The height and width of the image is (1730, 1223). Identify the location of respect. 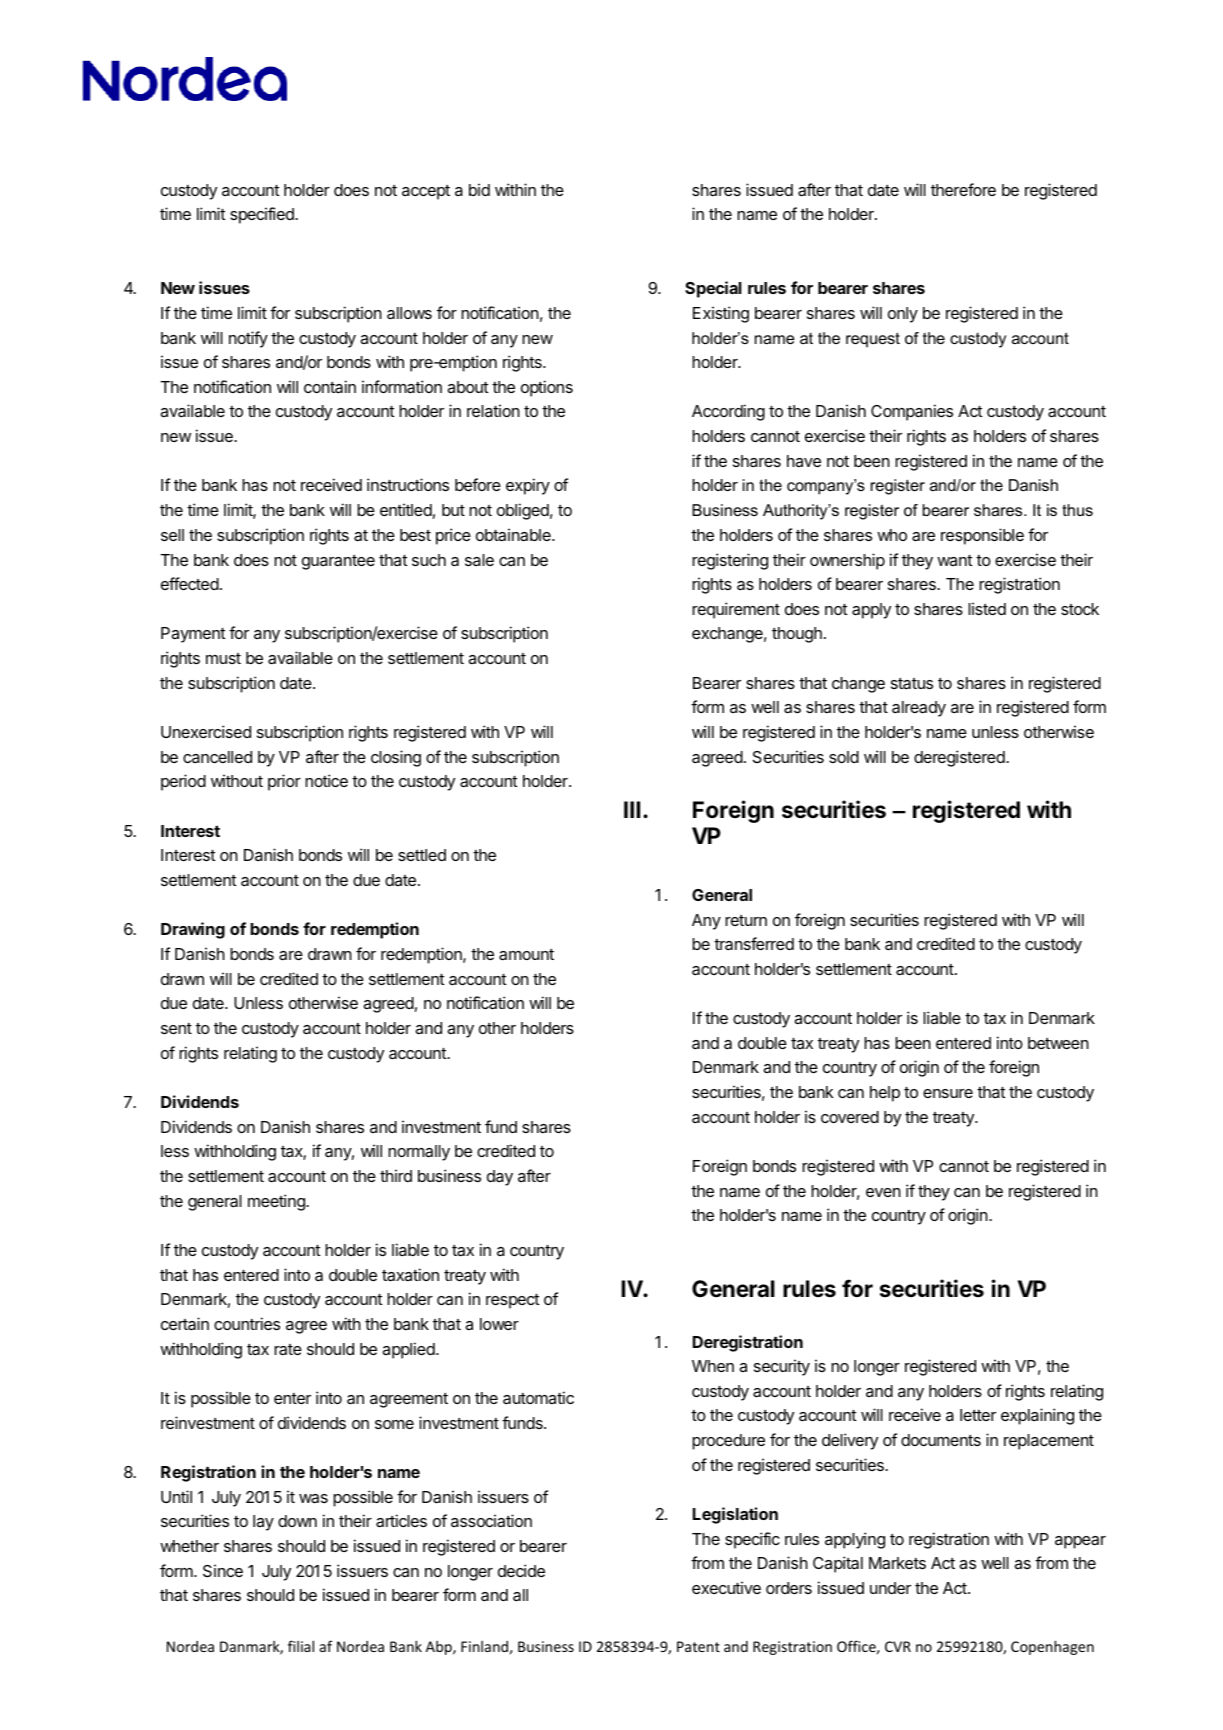
(513, 1301).
